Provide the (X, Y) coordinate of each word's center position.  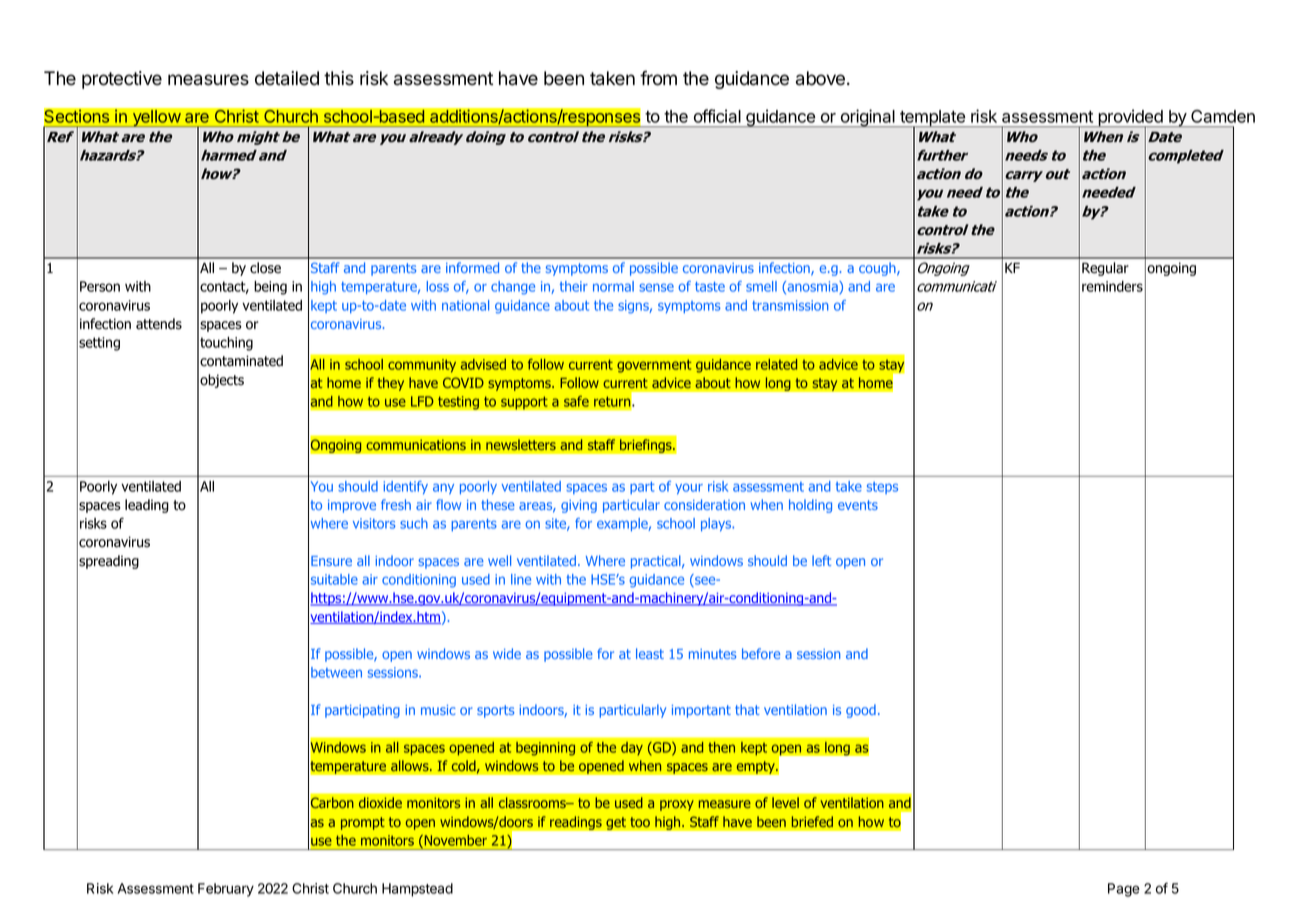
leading (147, 506)
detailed (287, 78)
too (640, 822)
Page (1124, 890)
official (717, 116)
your (689, 488)
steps (882, 488)
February (226, 890)
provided (1130, 119)
